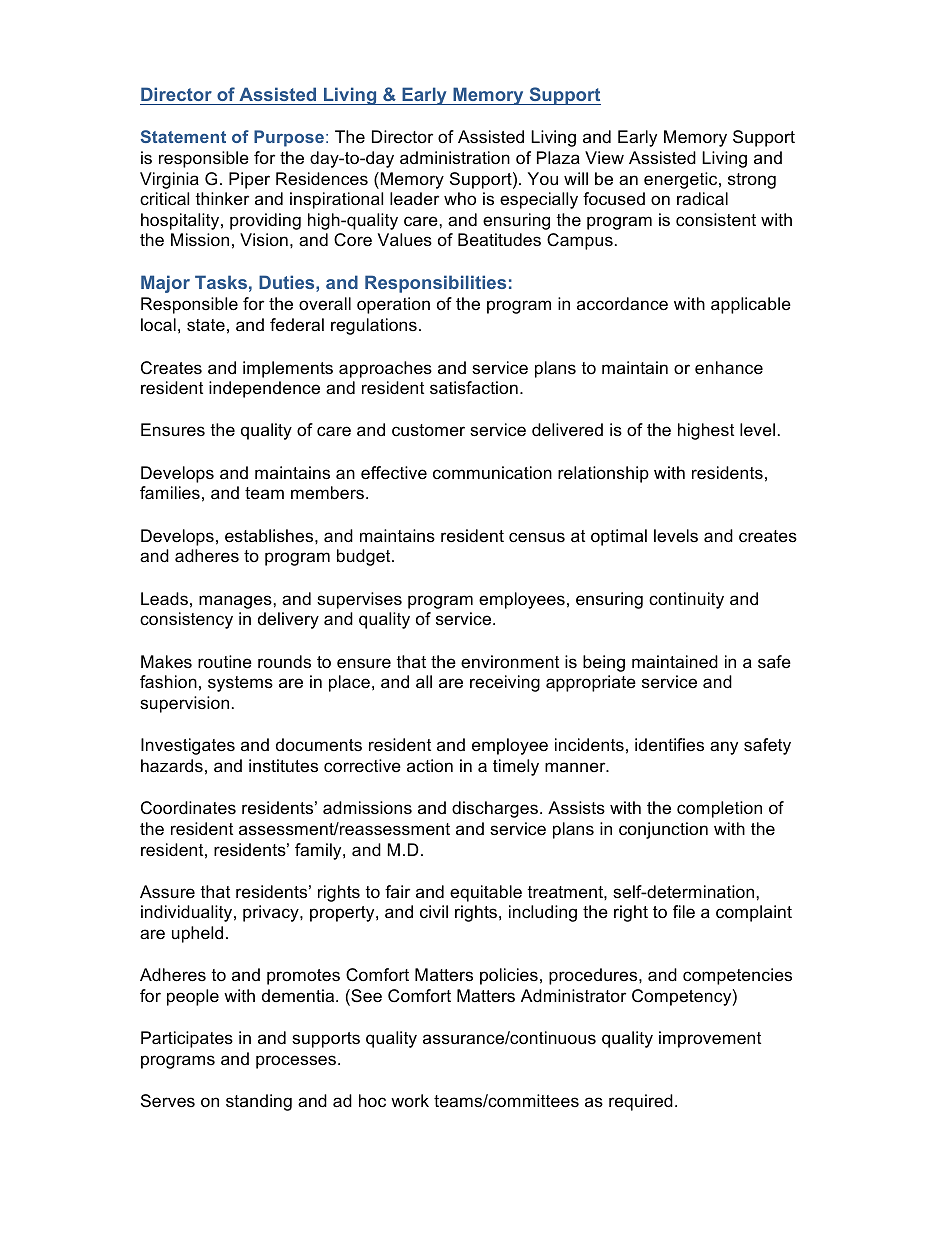 Image resolution: width=952 pixels, height=1233 pixels. Describe the element at coordinates (663, 830) in the page. I see `conjunction` at that location.
